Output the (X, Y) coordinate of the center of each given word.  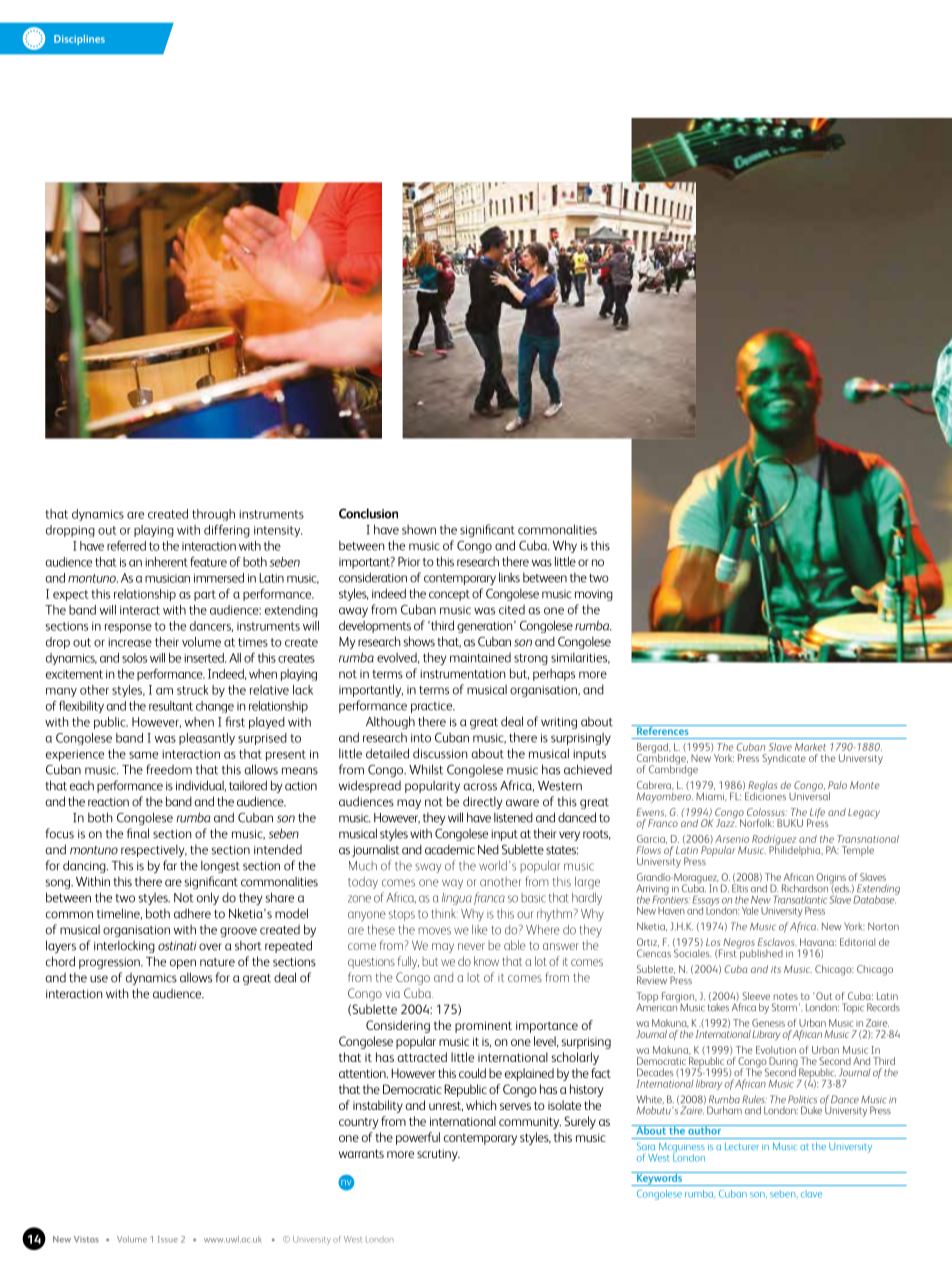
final (138, 833)
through (213, 515)
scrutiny (438, 1155)
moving (594, 595)
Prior (409, 562)
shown (419, 530)
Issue (168, 1239)
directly (482, 802)
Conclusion (368, 513)
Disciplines (79, 40)
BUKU (790, 823)
